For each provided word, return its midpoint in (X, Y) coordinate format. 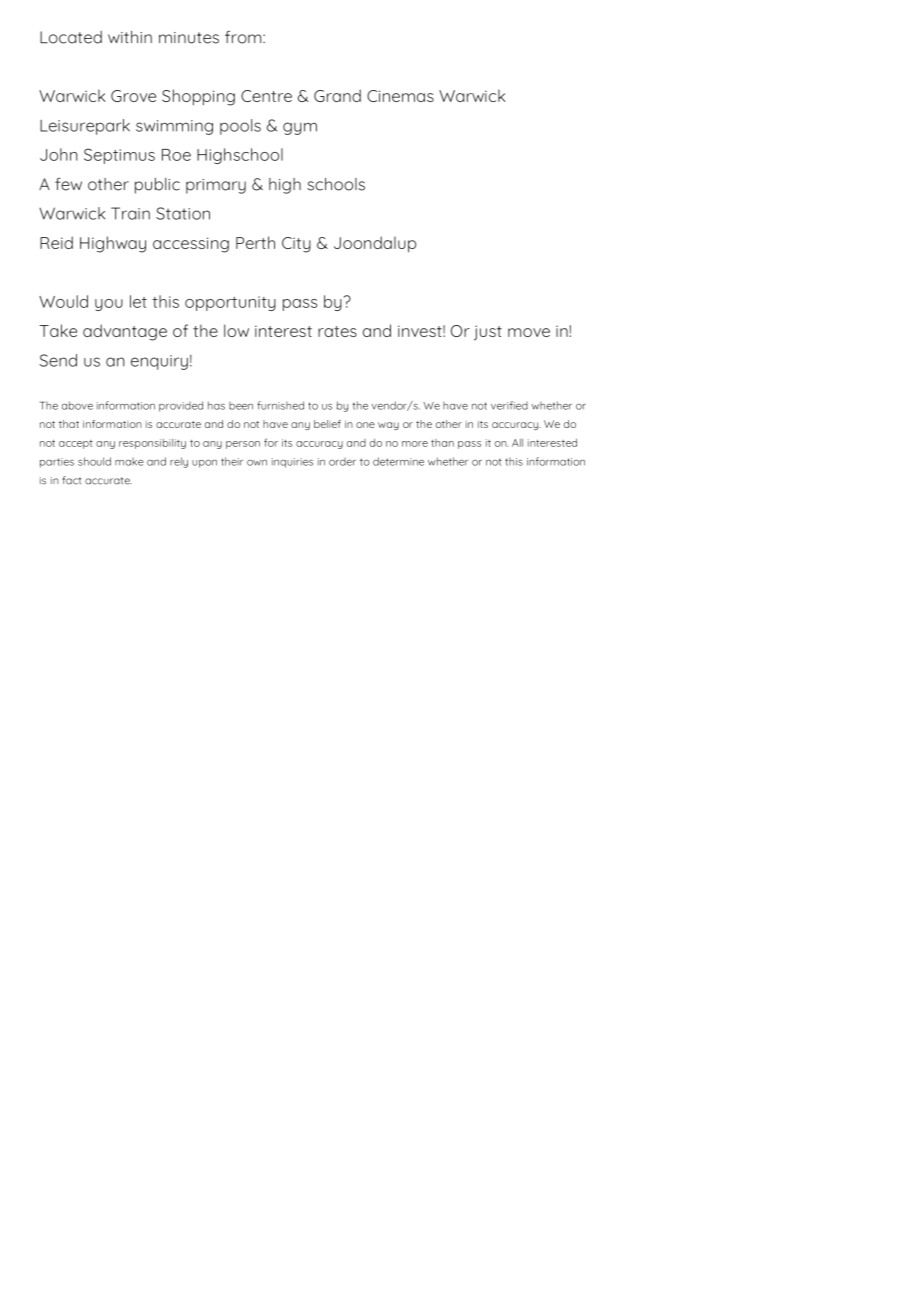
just (488, 333)
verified (509, 405)
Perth (255, 242)
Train (130, 213)
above (77, 405)
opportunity (230, 303)
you (109, 305)
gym (300, 128)
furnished (280, 405)
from (244, 37)
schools (336, 184)
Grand (337, 95)
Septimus (119, 156)
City (296, 245)
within (130, 37)
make (129, 462)
